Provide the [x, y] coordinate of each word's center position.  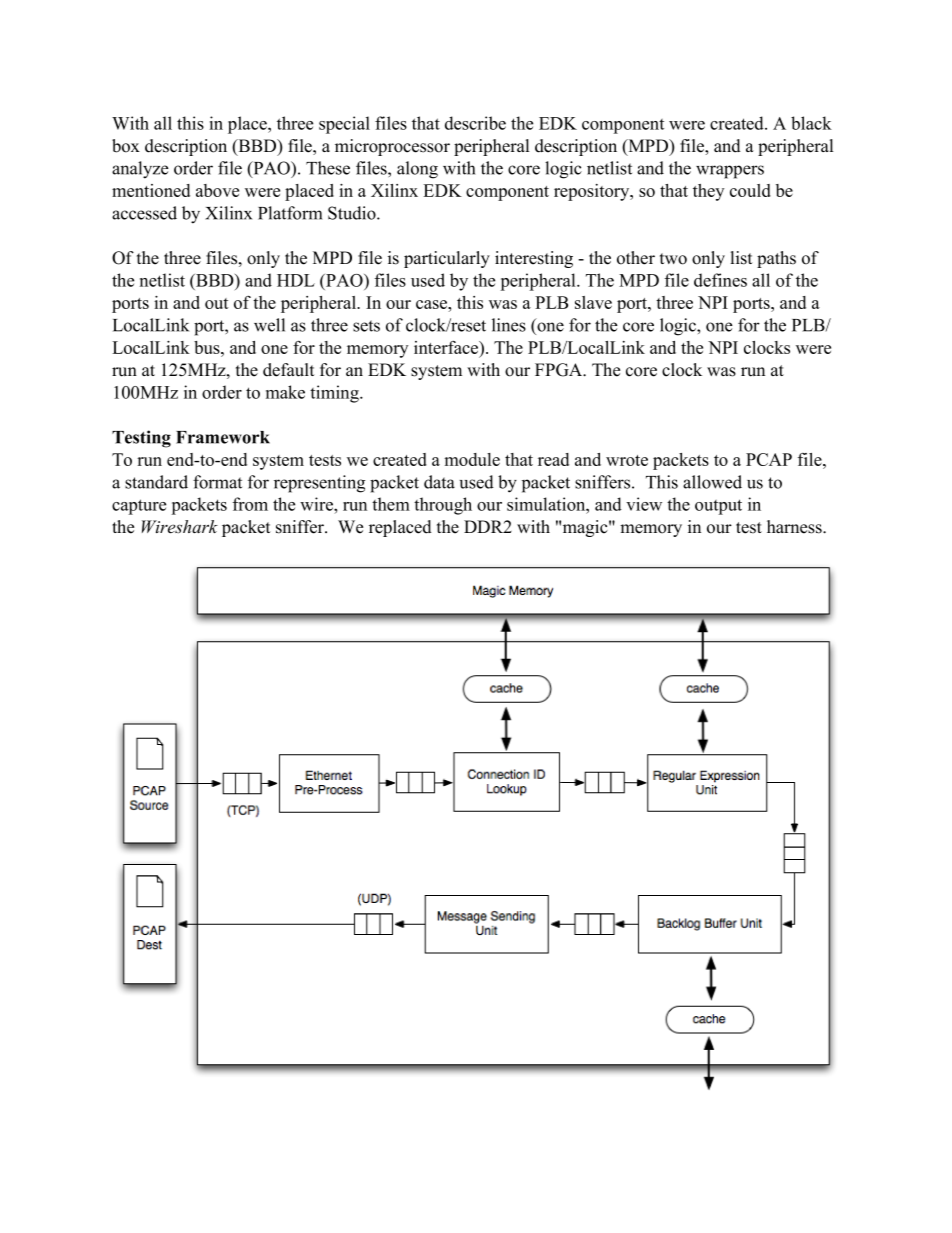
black [811, 123]
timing [335, 394]
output [718, 507]
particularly [447, 259]
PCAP [769, 459]
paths [776, 259]
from [250, 504]
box [126, 146]
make [285, 392]
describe [475, 123]
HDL [296, 280]
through [443, 506]
